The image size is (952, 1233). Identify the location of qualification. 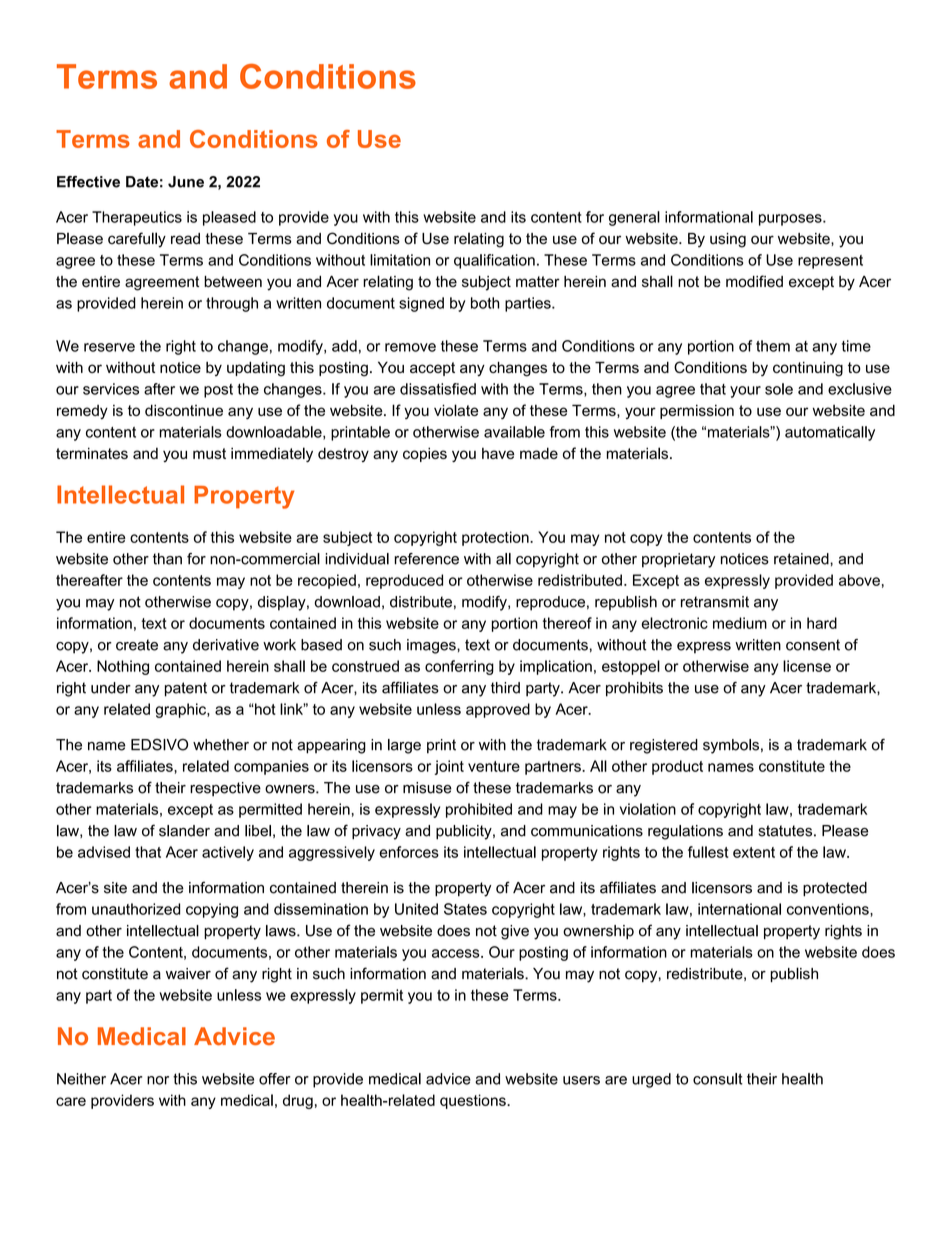
(494, 261).
